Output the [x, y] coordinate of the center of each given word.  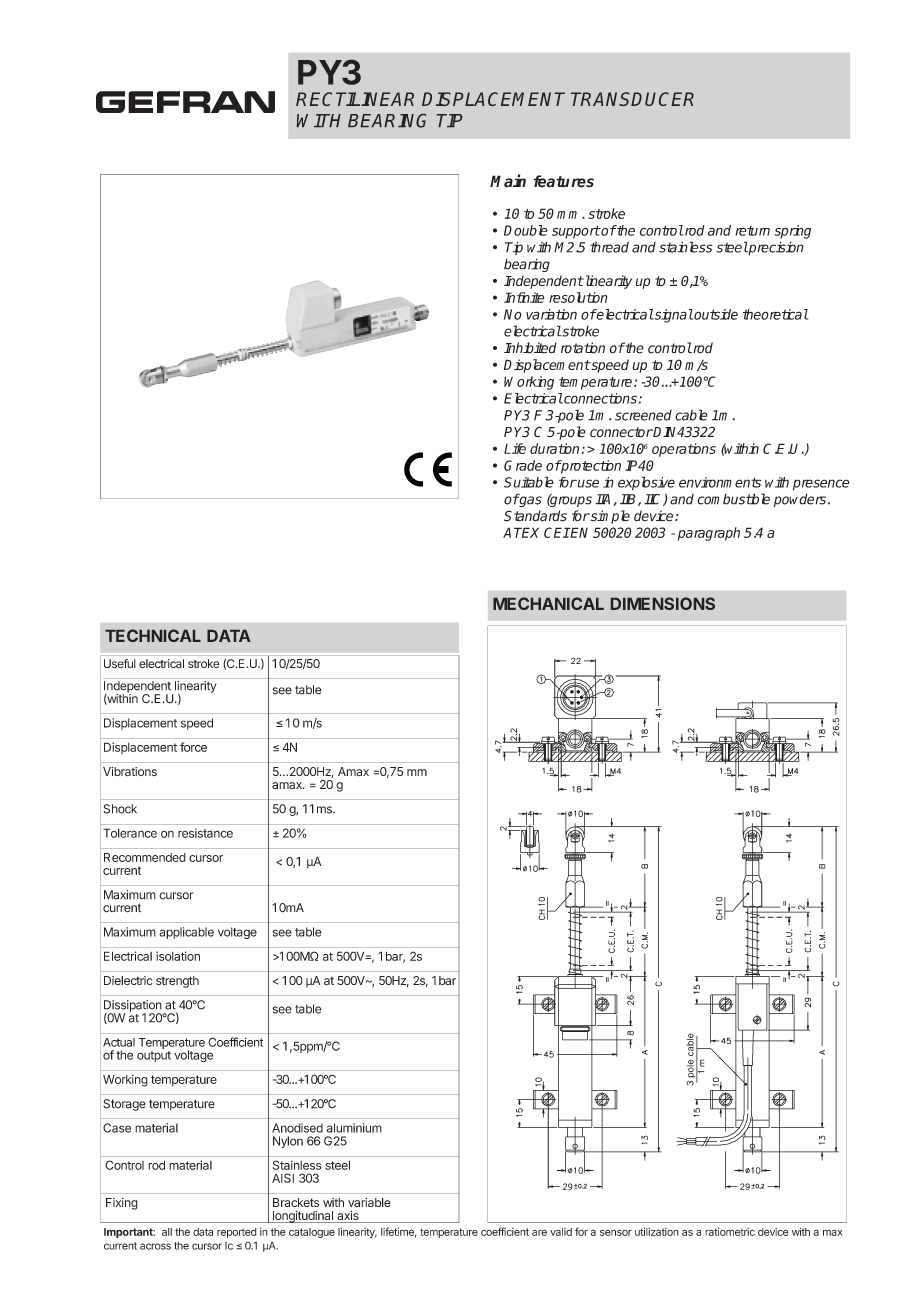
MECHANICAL [548, 603]
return [752, 231]
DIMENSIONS [663, 603]
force [193, 747]
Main [508, 181]
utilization [657, 1231]
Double [526, 230]
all [167, 1232]
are [539, 1233]
